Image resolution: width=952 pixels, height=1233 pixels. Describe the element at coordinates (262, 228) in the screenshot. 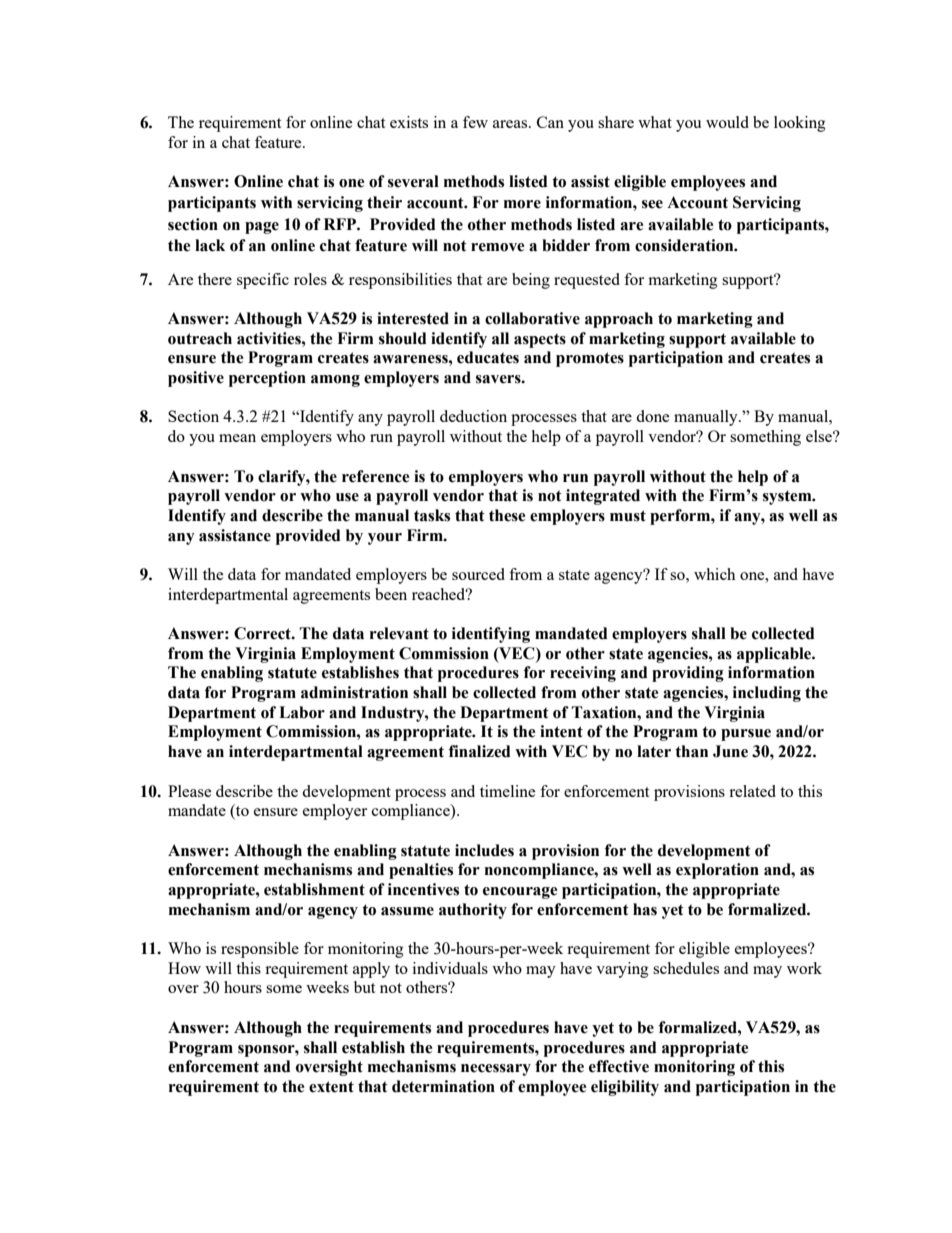

I see `page` at that location.
